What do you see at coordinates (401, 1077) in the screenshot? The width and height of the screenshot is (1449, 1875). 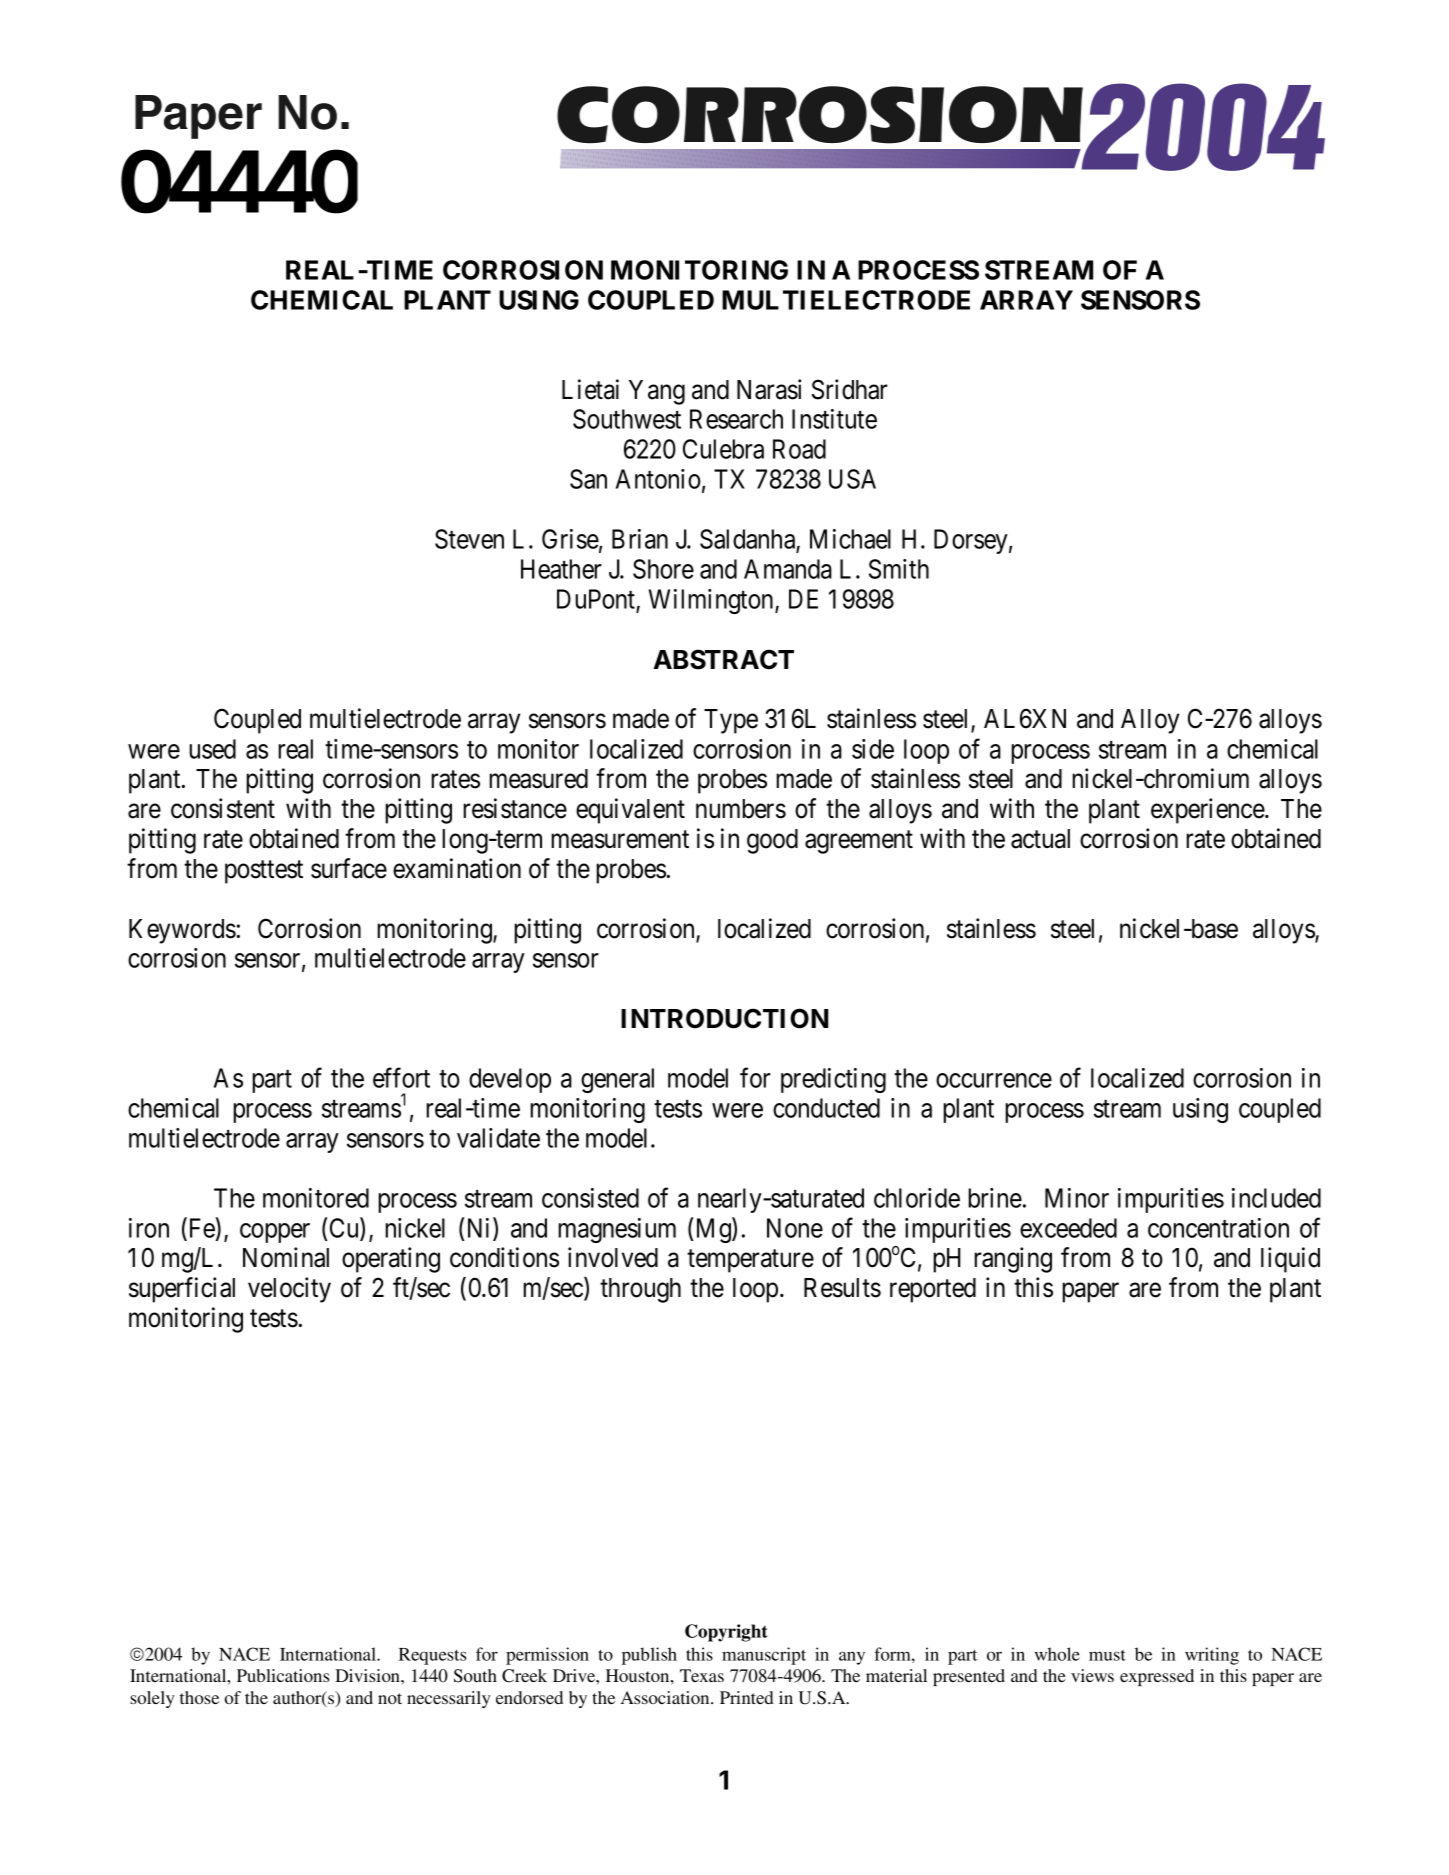 I see `effort` at bounding box center [401, 1077].
